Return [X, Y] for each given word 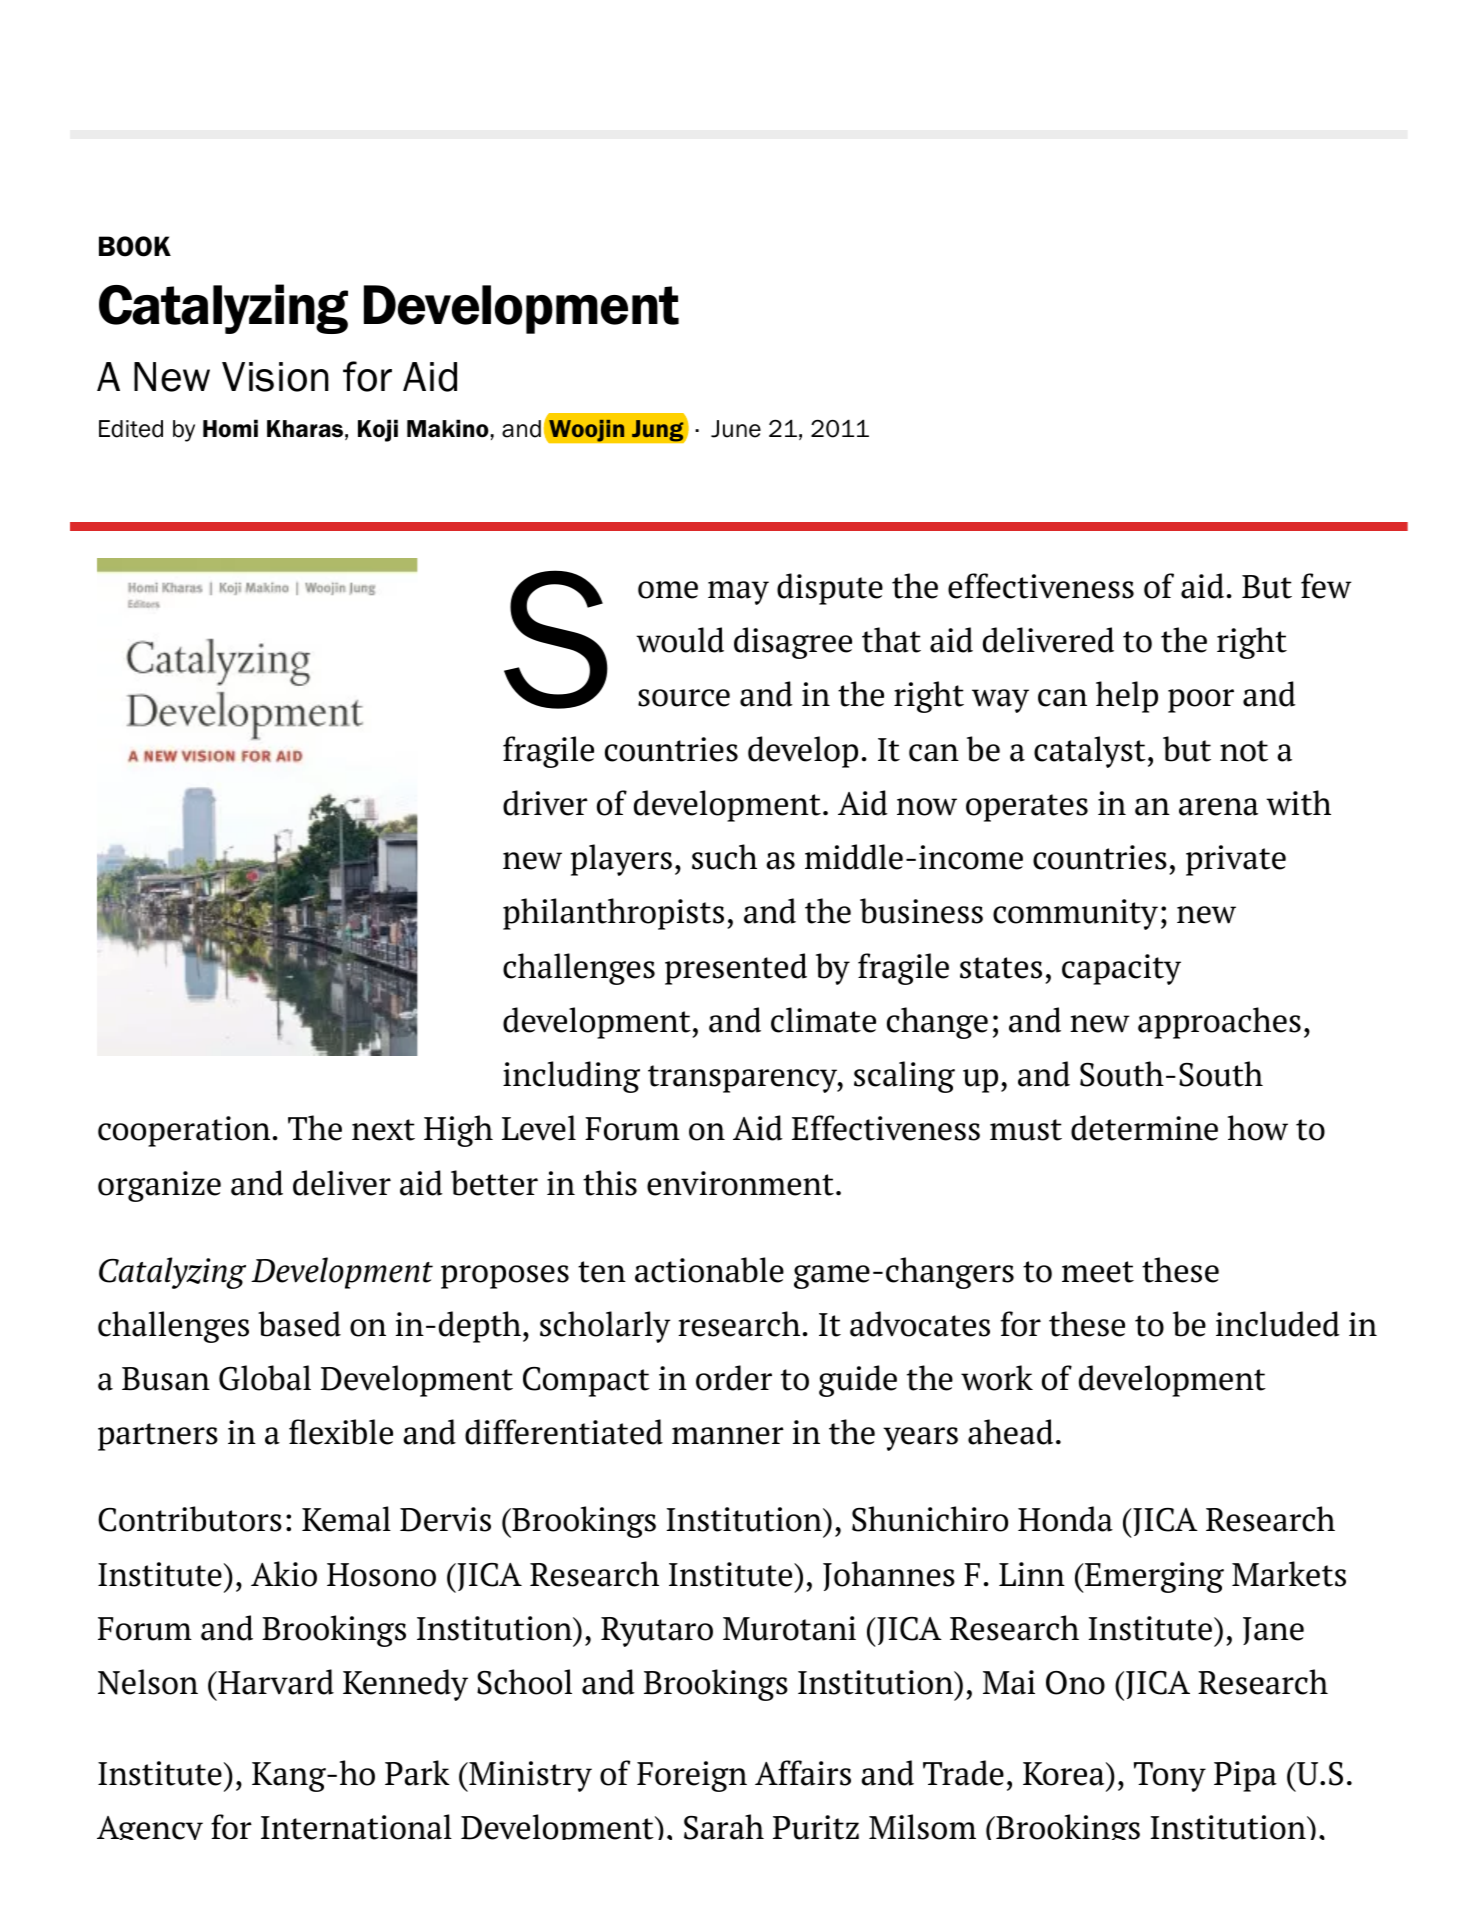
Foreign [692, 1776]
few [1326, 586]
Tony [1170, 1777]
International [356, 1827]
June [736, 429]
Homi [230, 428]
